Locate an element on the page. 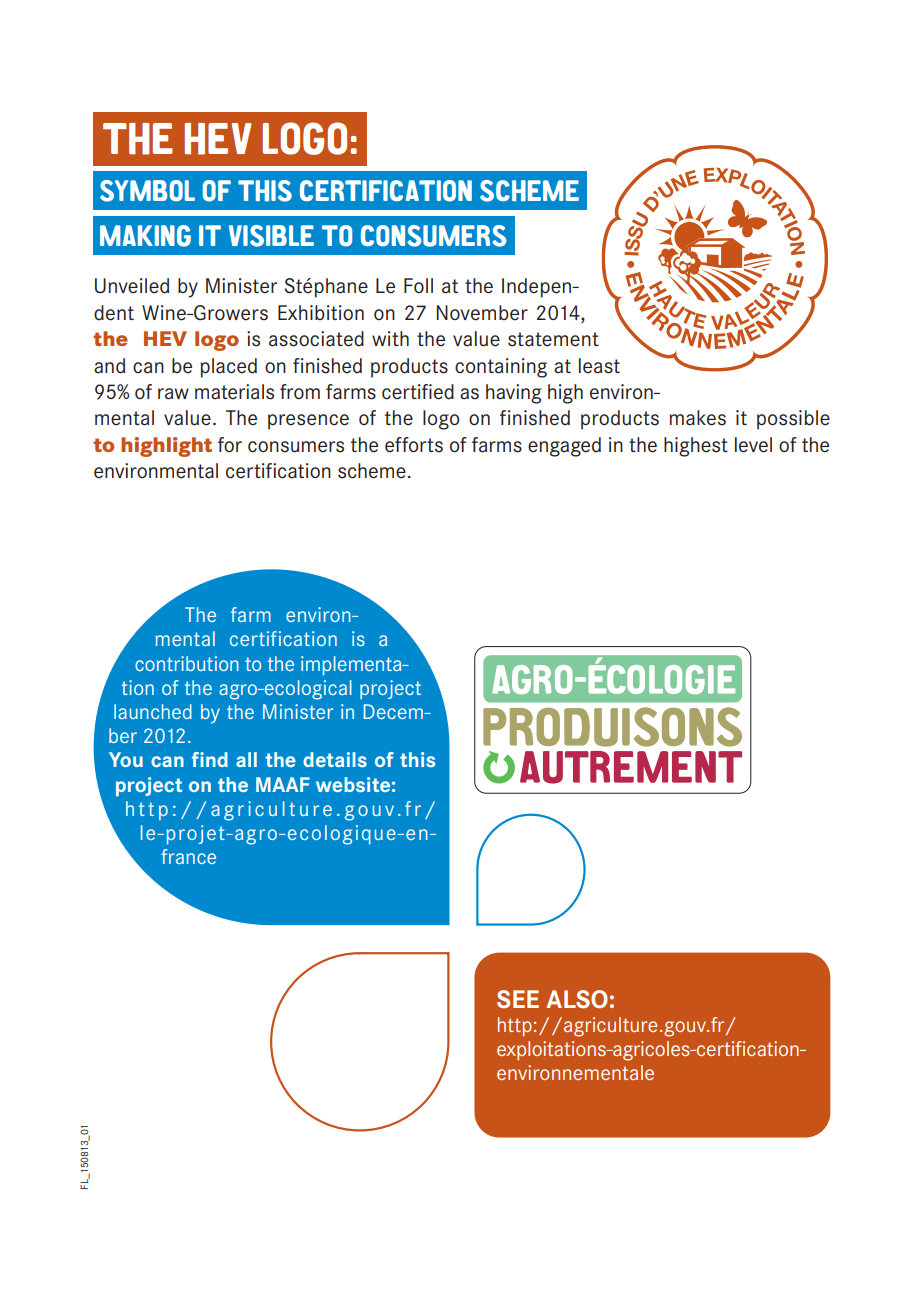 The width and height of the image is (924, 1311). MAKING is located at coordinates (145, 236).
